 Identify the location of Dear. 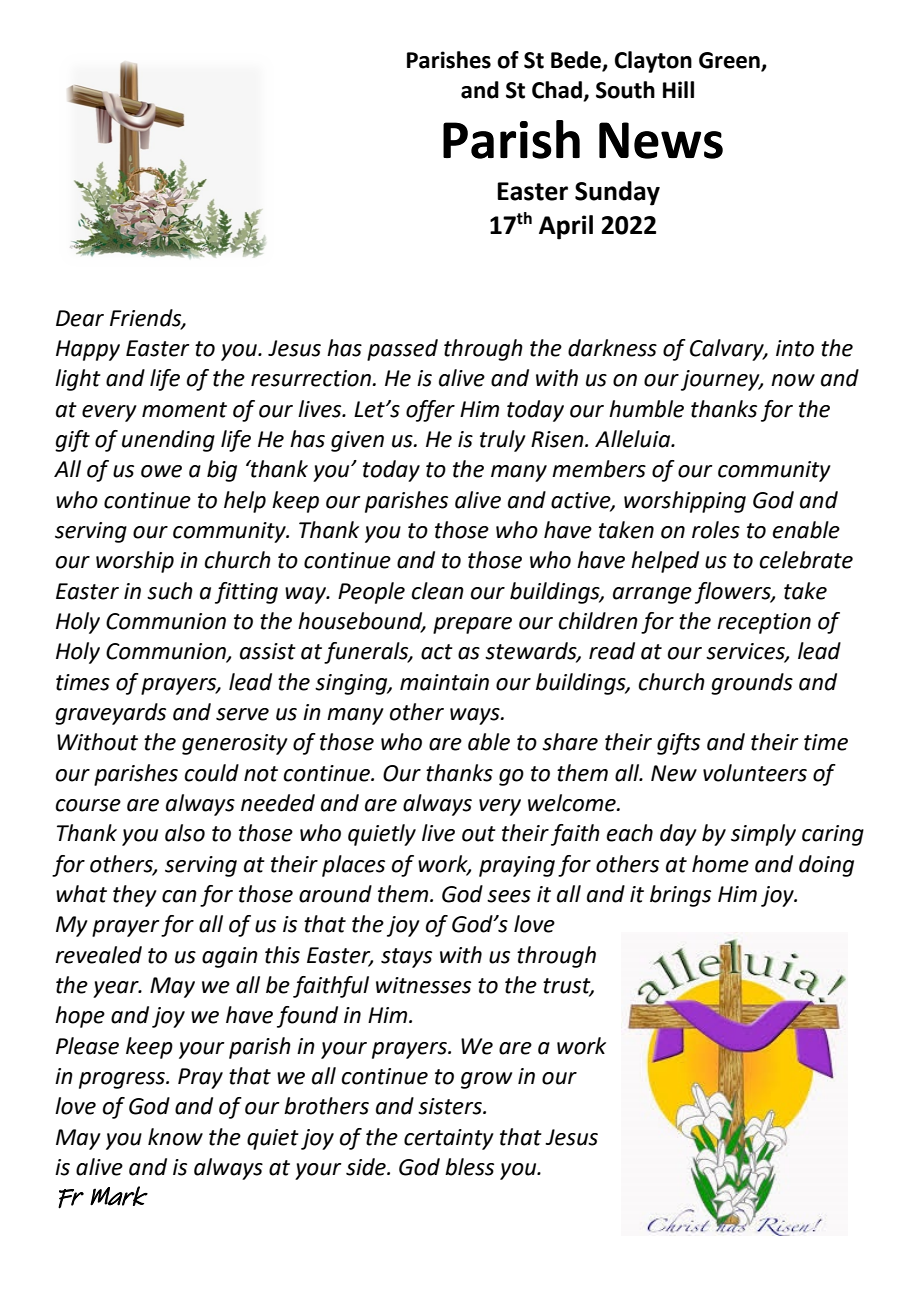
(80, 318).
